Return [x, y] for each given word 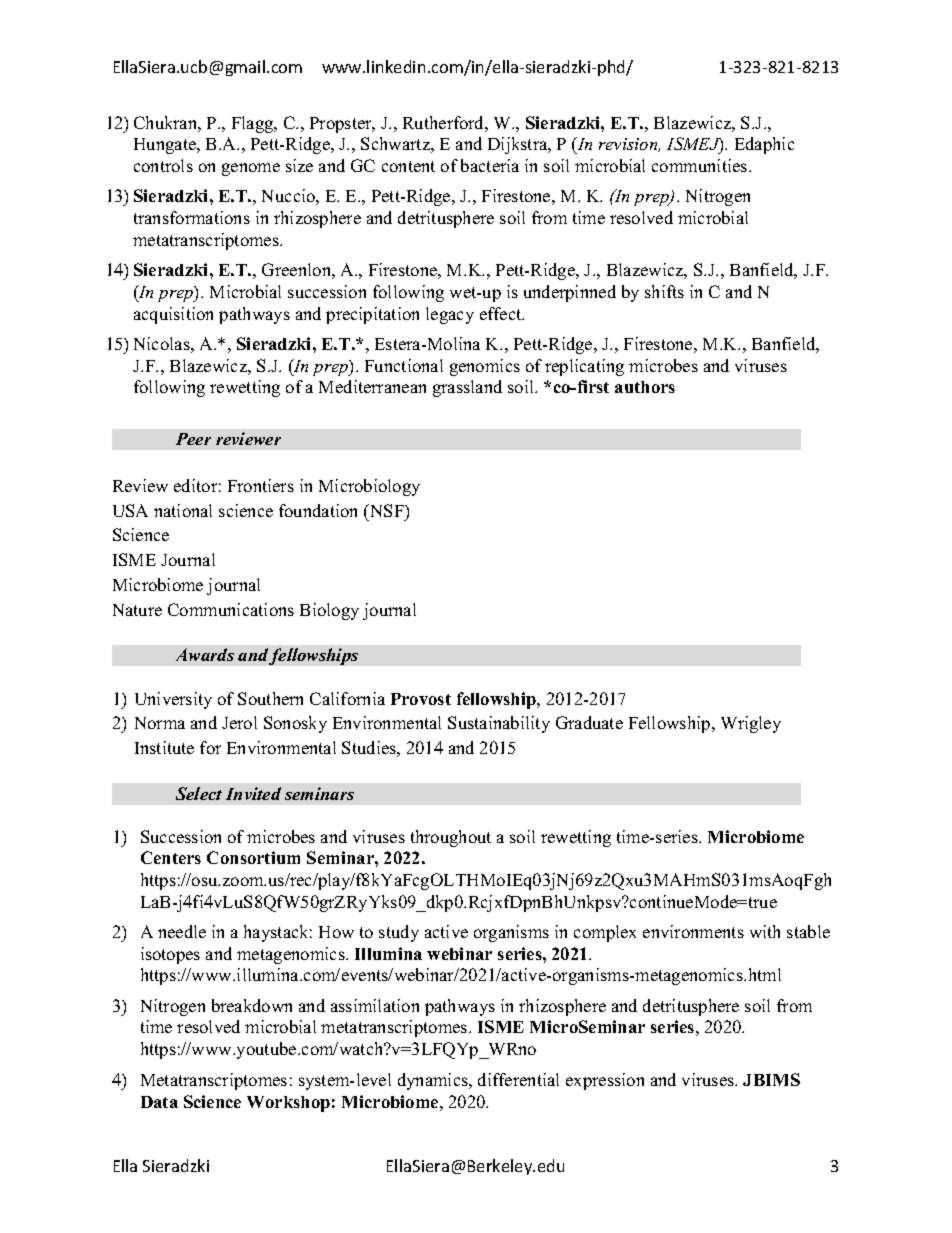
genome [251, 169]
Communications [231, 609]
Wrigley [751, 724]
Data [159, 1102]
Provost [421, 699]
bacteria [490, 165]
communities [701, 165]
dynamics [434, 1081]
